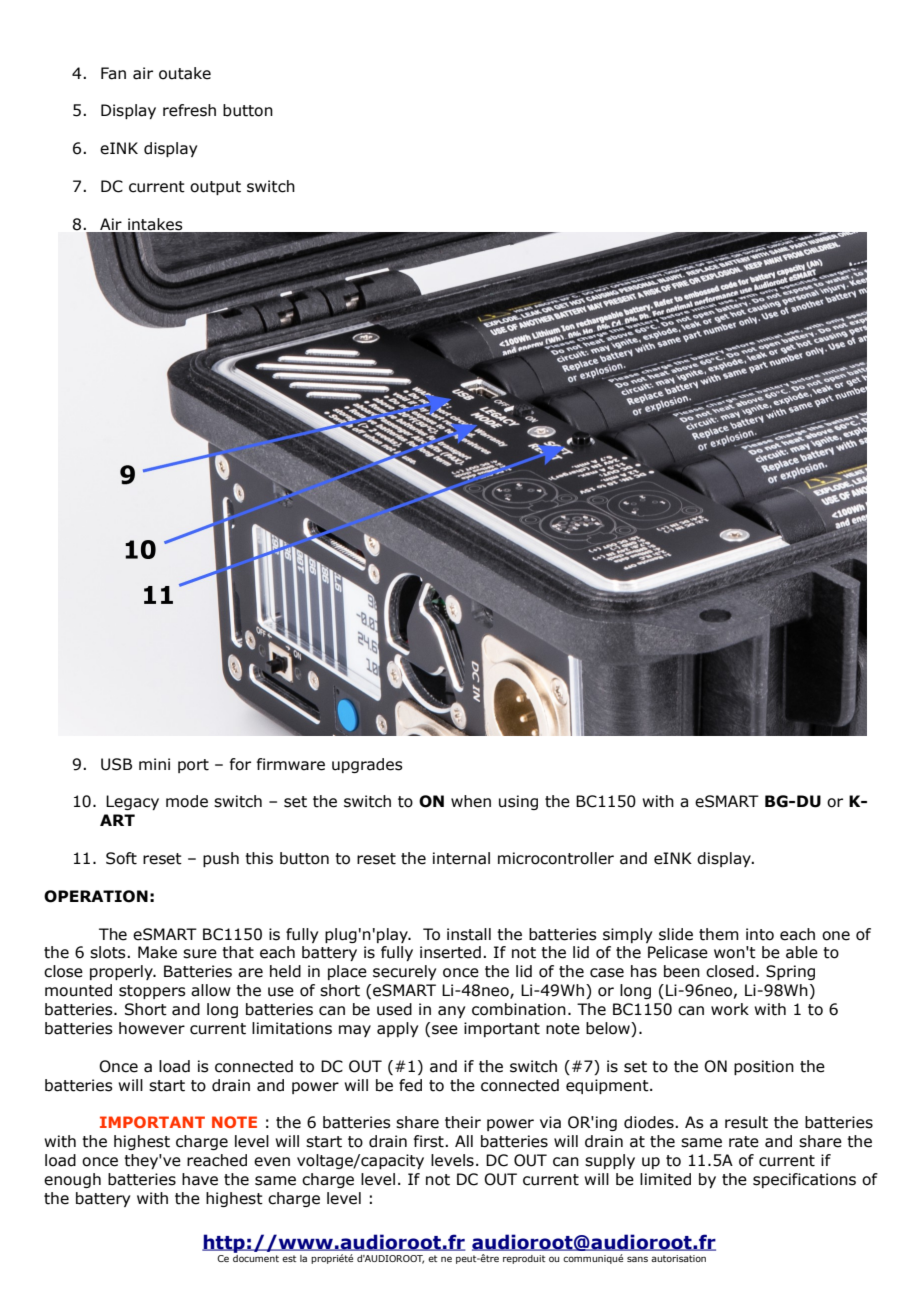 This screenshot has height=1308, width=924. I want to click on upgrades, so click(367, 765).
